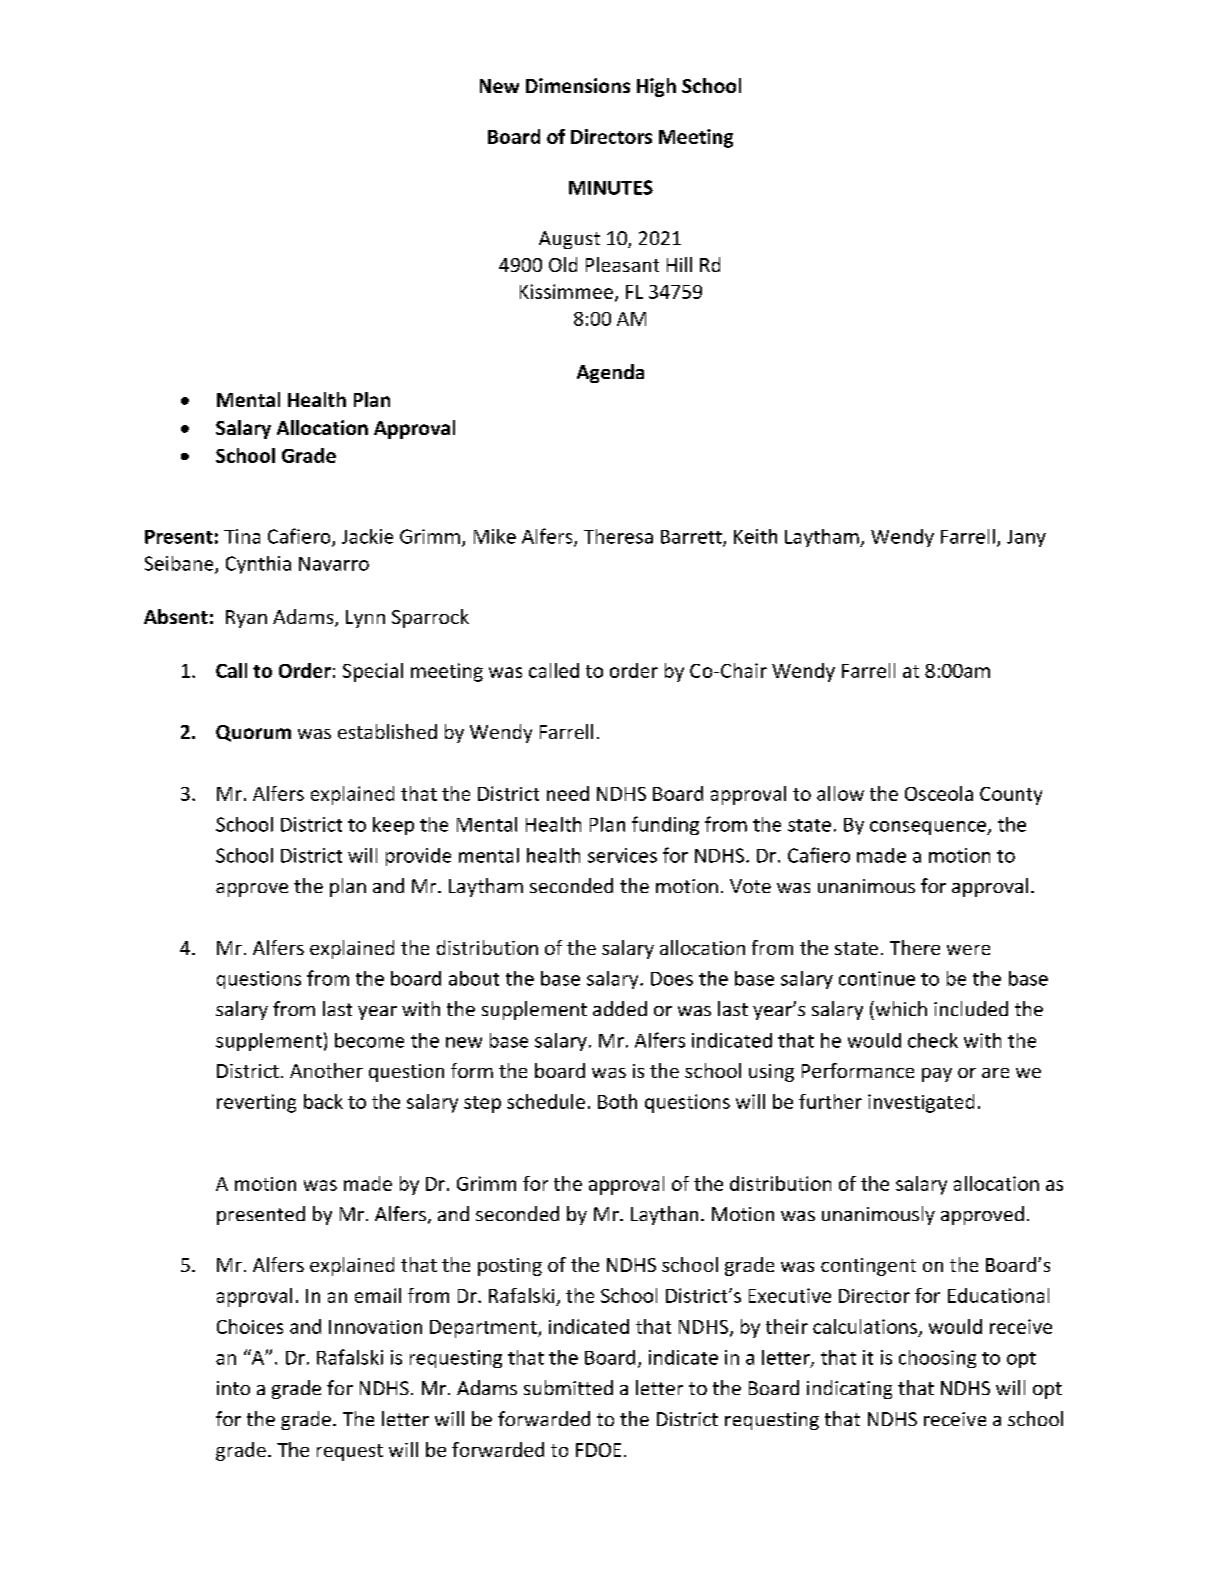  What do you see at coordinates (369, 1040) in the image?
I see `become` at bounding box center [369, 1040].
